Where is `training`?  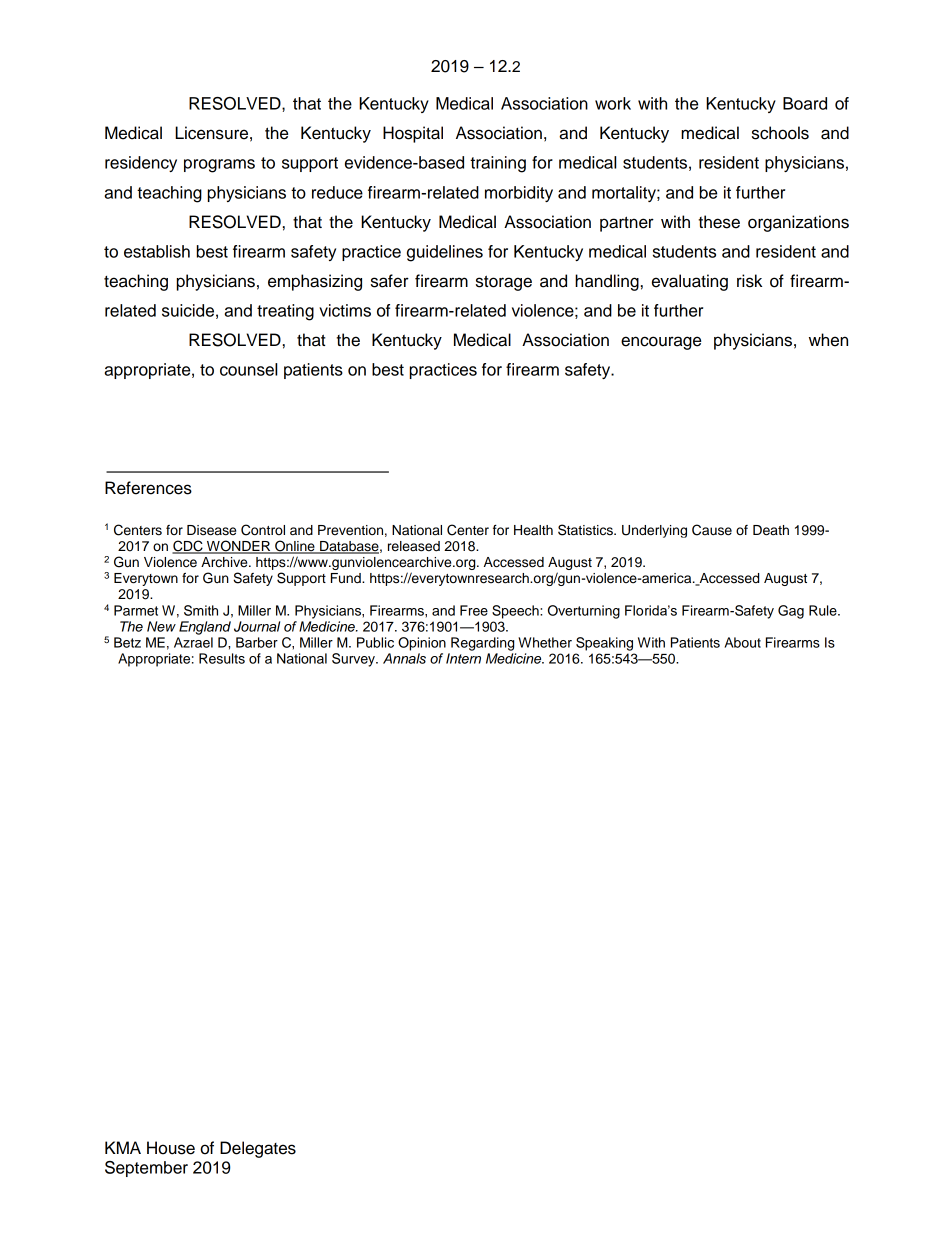 training is located at coordinates (498, 164).
